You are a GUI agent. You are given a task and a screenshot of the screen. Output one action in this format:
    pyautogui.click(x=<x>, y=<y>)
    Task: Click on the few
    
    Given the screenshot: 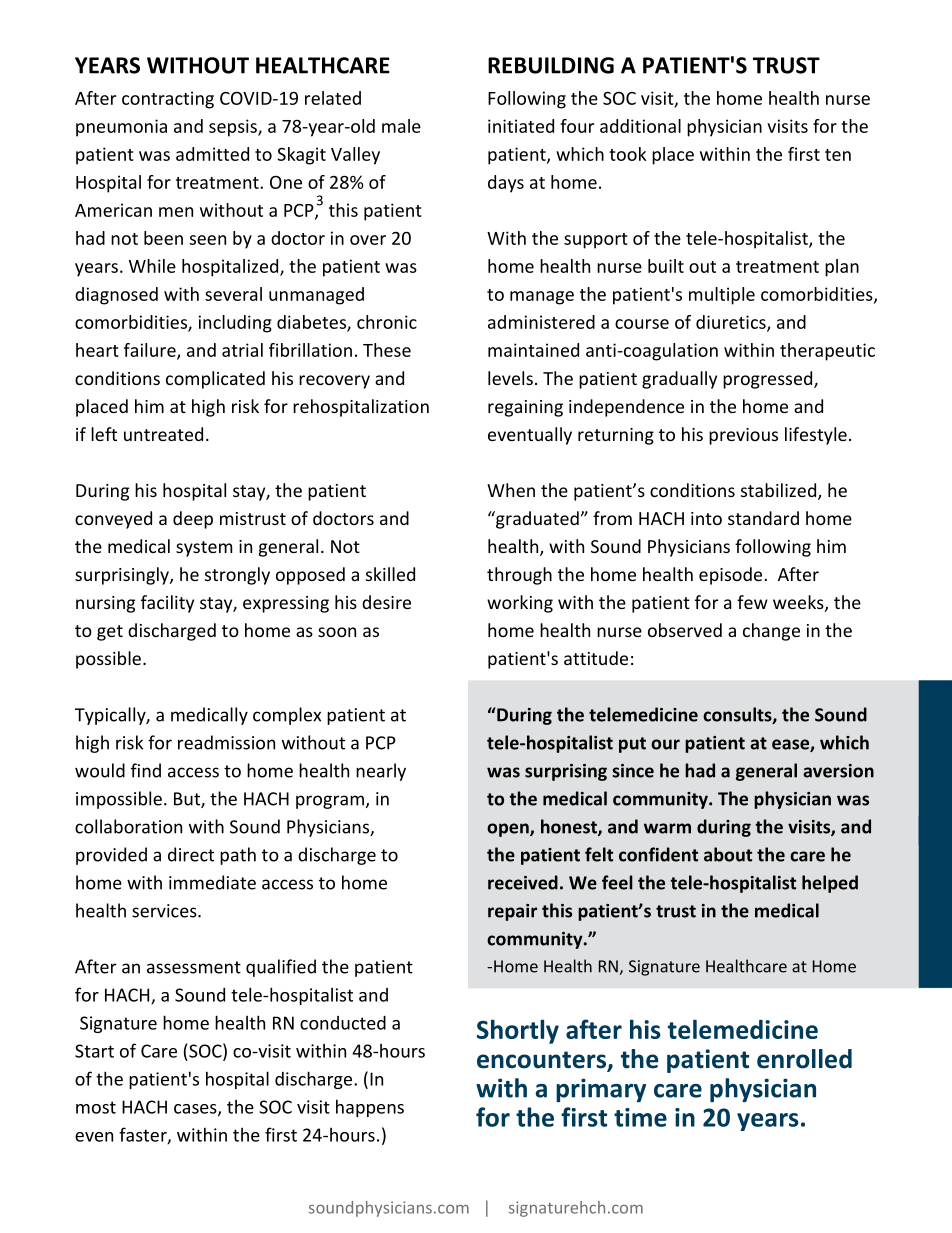 What is the action you would take?
    pyautogui.click(x=752, y=602)
